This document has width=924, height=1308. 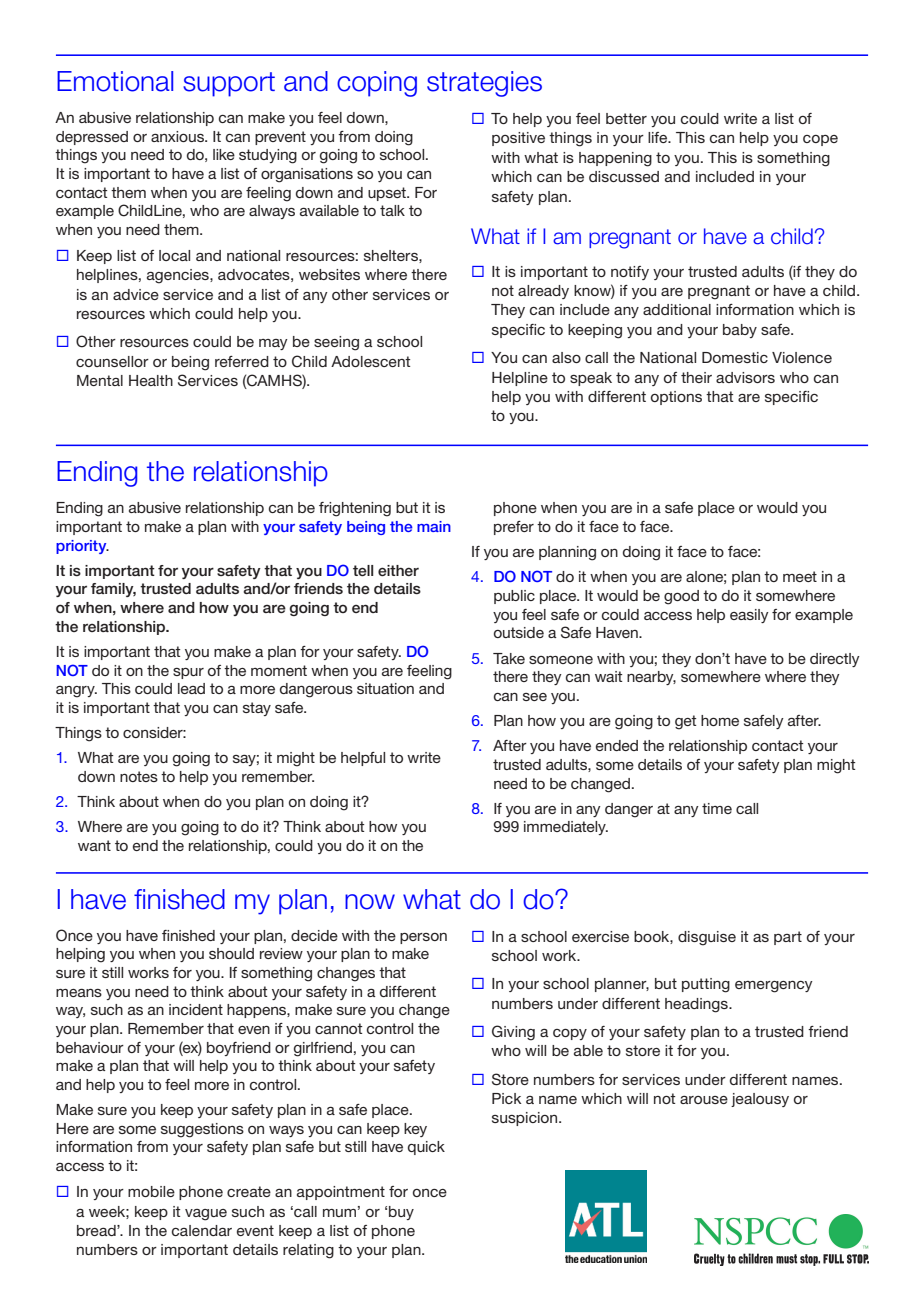 I want to click on Health, so click(x=151, y=380).
